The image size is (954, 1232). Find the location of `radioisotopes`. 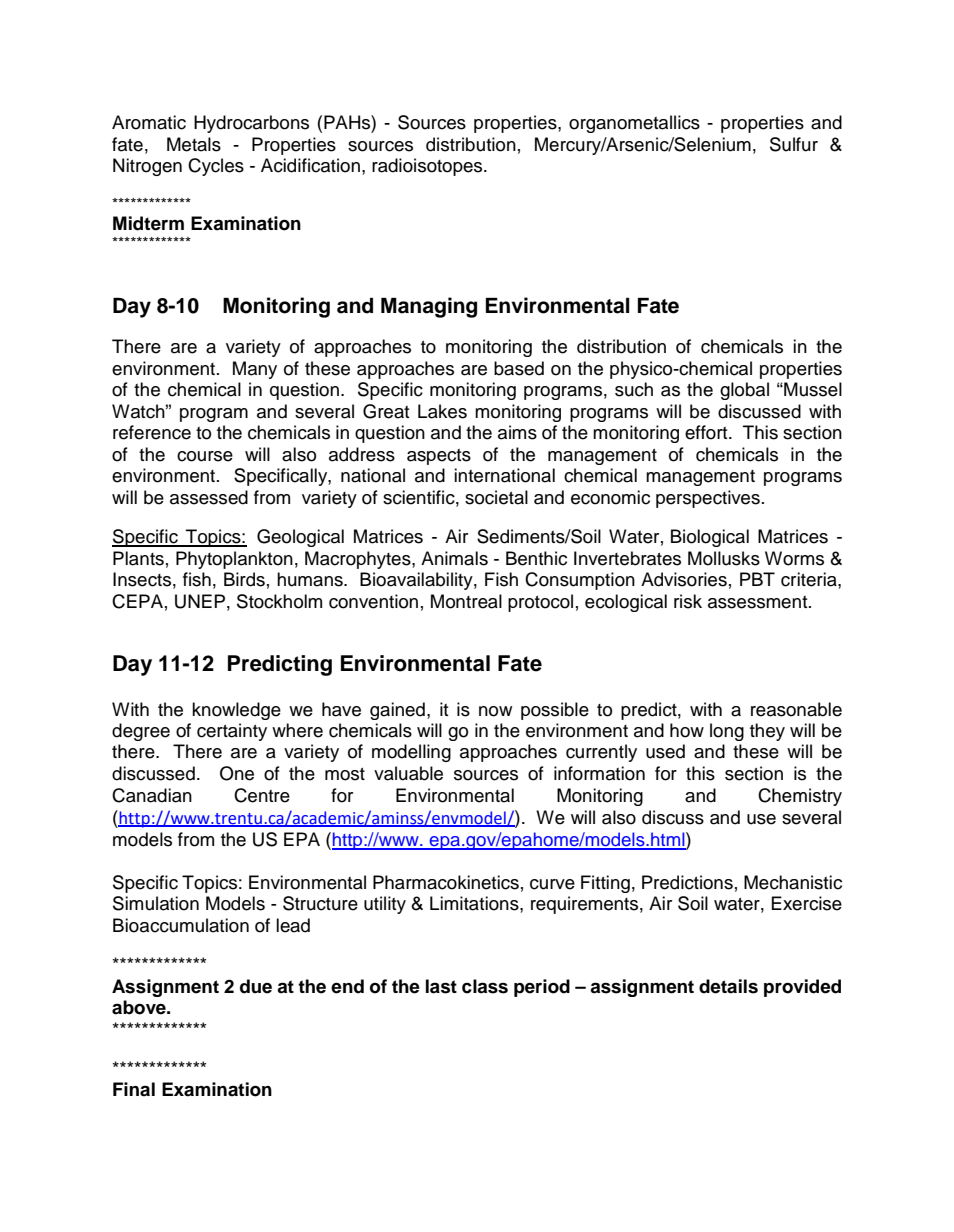

radioisotopes is located at coordinates (428, 167).
